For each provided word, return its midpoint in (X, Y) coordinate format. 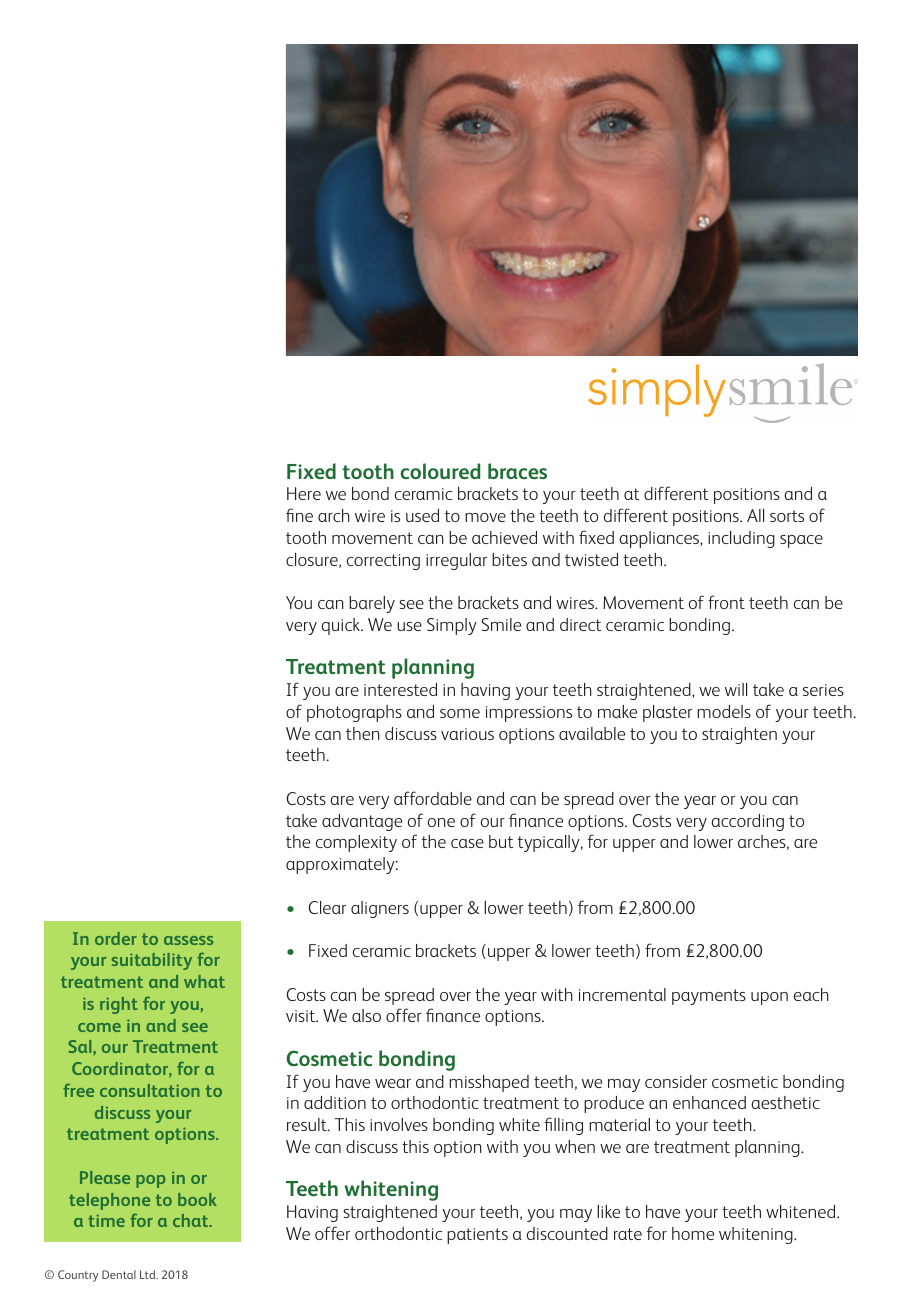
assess (188, 940)
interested (400, 689)
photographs (354, 713)
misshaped (489, 1083)
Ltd (148, 1274)
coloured (440, 471)
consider (676, 1081)
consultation (150, 1090)
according (747, 822)
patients (477, 1236)
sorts (787, 516)
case (467, 843)
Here (304, 493)
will (736, 689)
